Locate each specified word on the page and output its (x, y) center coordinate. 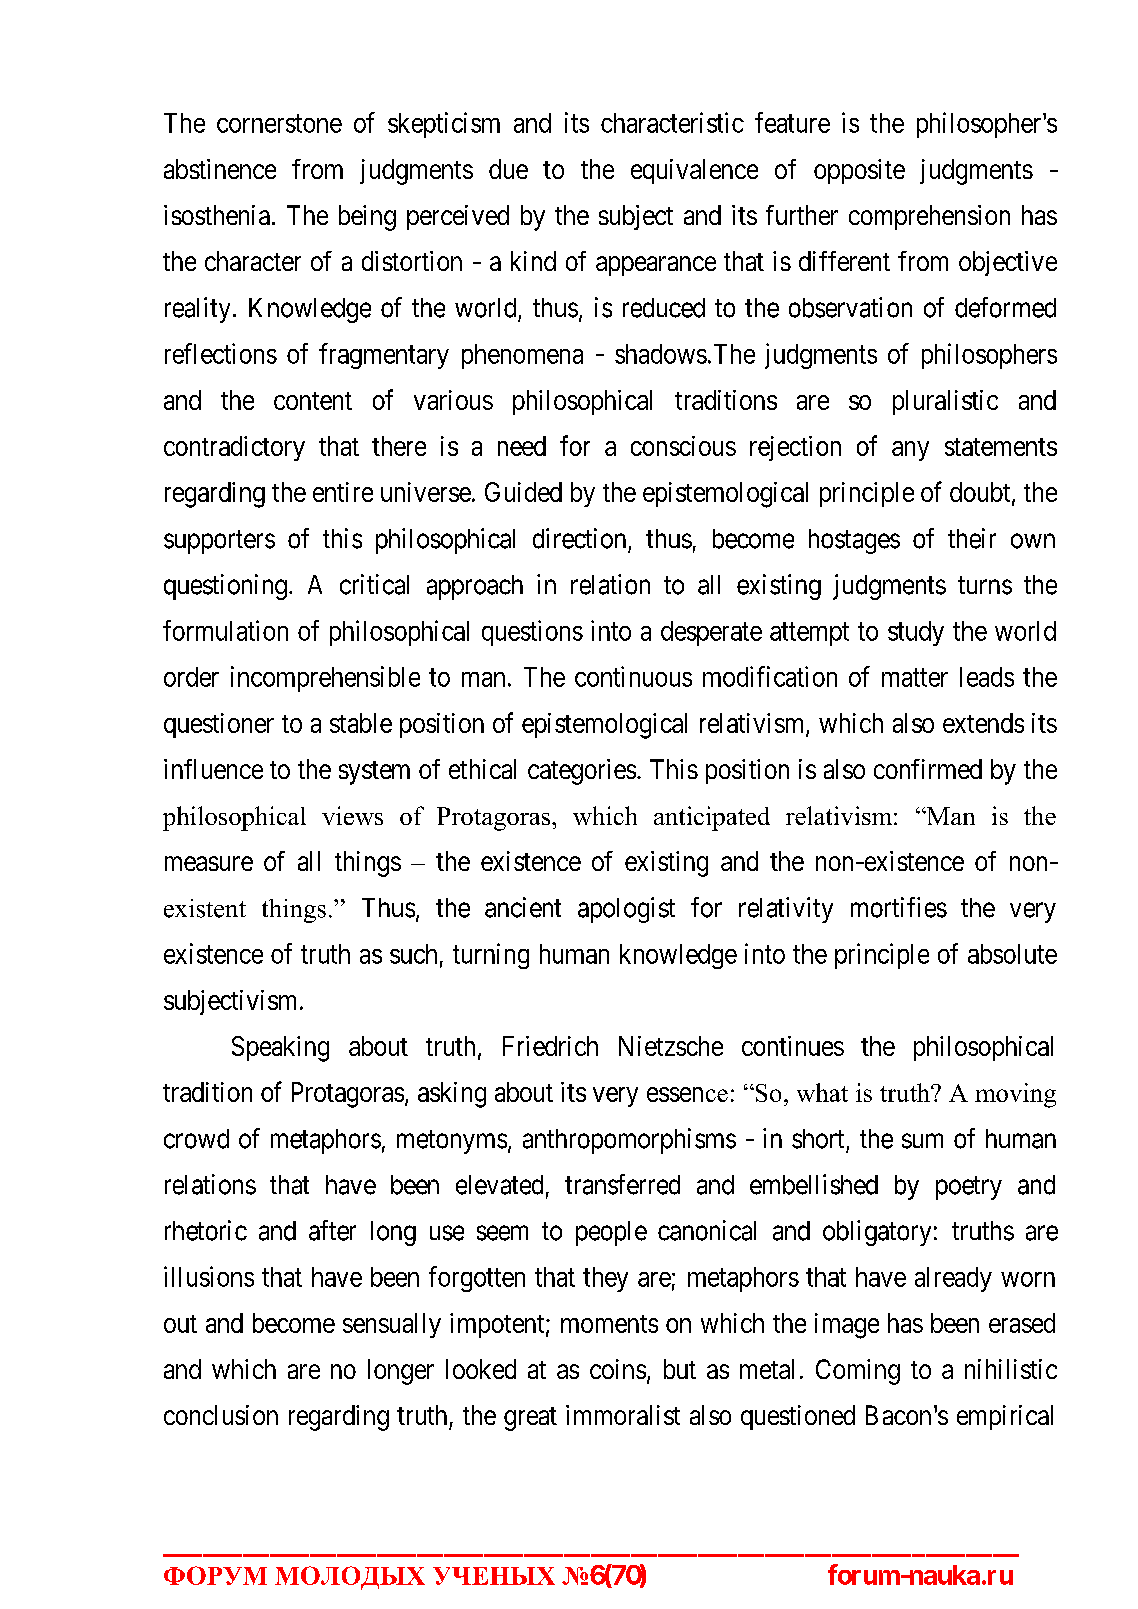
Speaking (280, 1049)
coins (618, 1369)
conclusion (221, 1415)
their (972, 538)
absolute (1012, 954)
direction (579, 538)
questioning (225, 587)
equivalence (694, 171)
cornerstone (279, 124)
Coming (858, 1372)
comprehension (929, 217)
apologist (626, 910)
